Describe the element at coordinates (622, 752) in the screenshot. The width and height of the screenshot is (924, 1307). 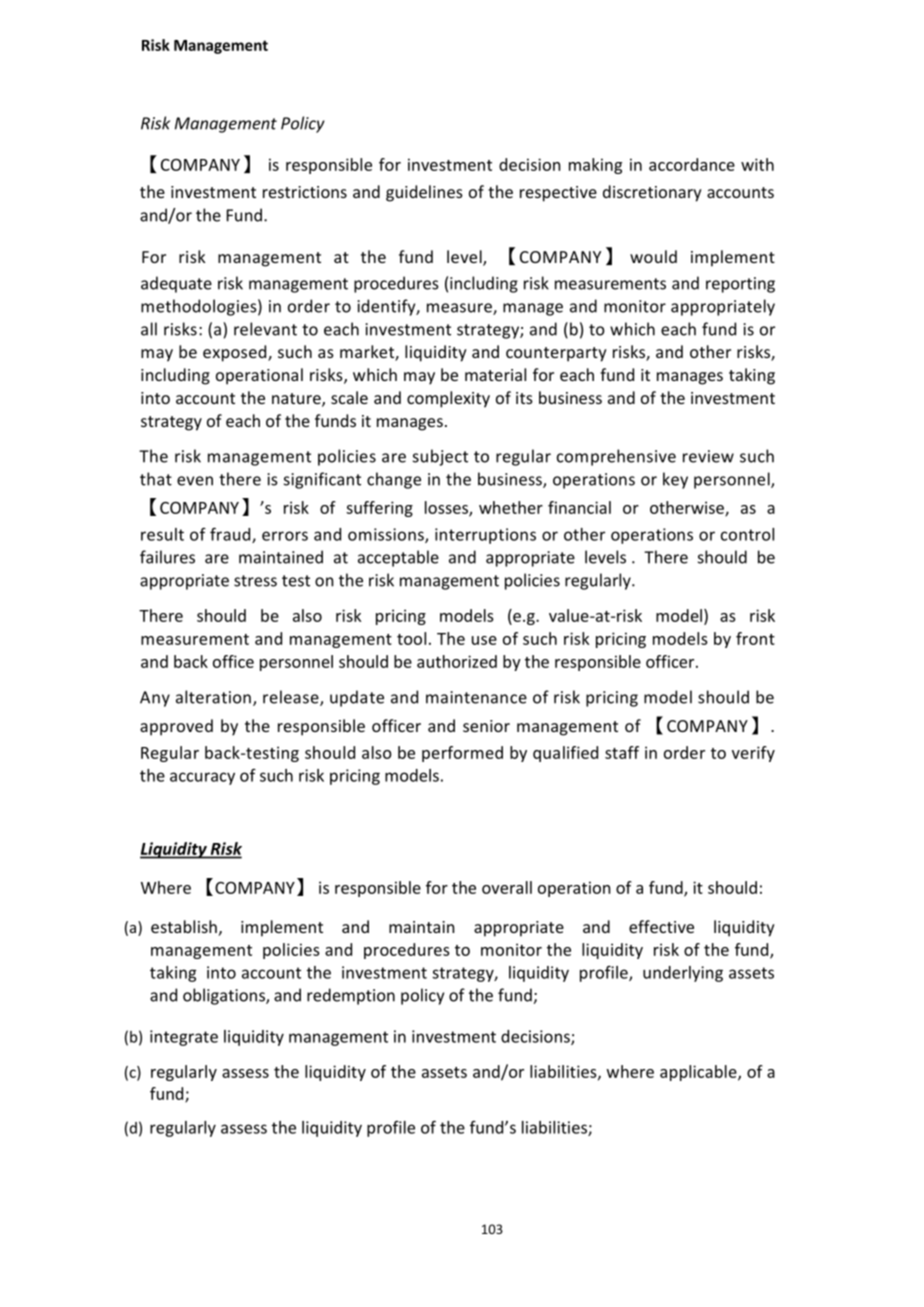
I see `staff` at that location.
